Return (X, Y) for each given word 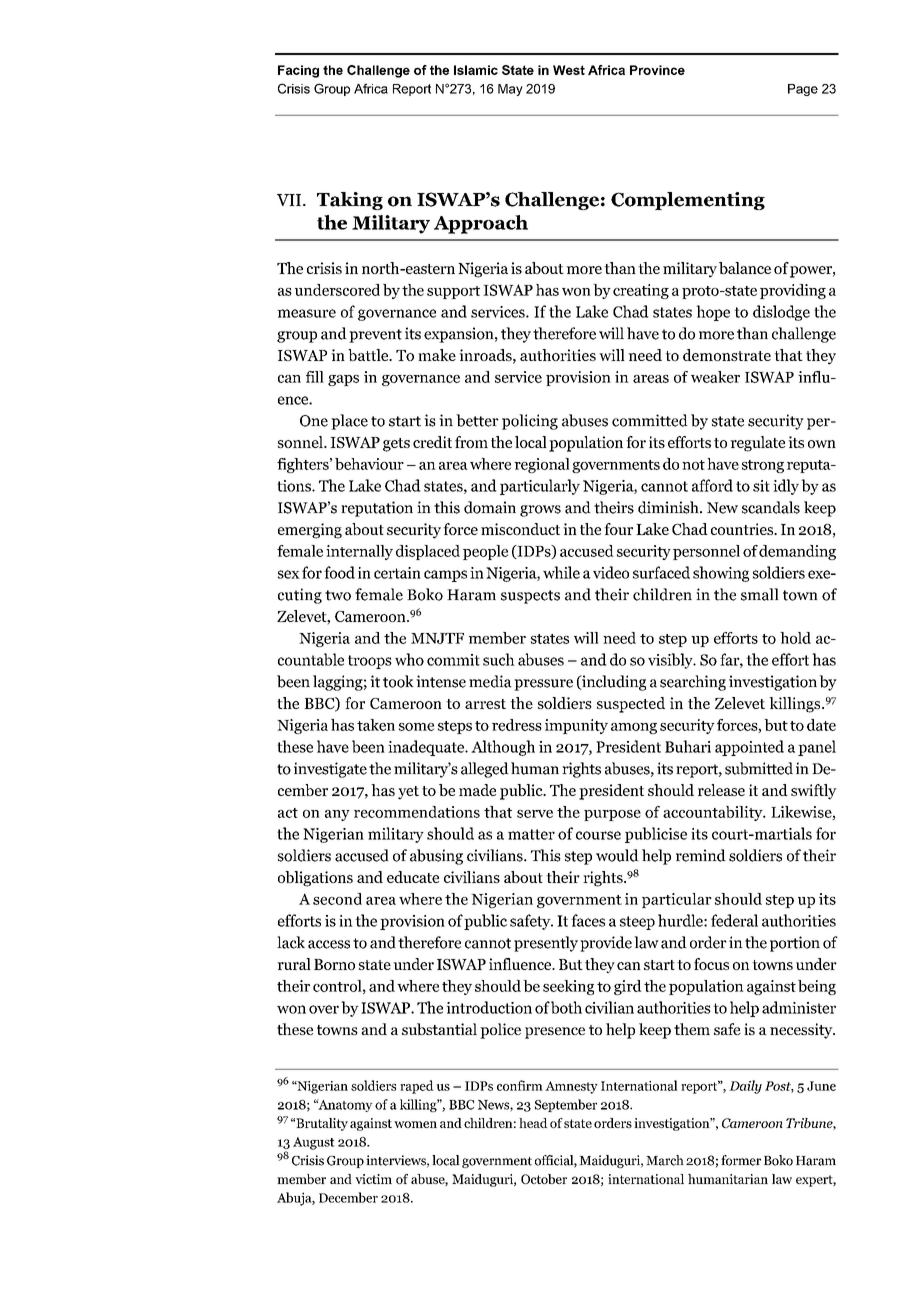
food (339, 572)
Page (803, 90)
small (760, 594)
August (314, 1143)
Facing (298, 71)
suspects (530, 597)
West (569, 70)
